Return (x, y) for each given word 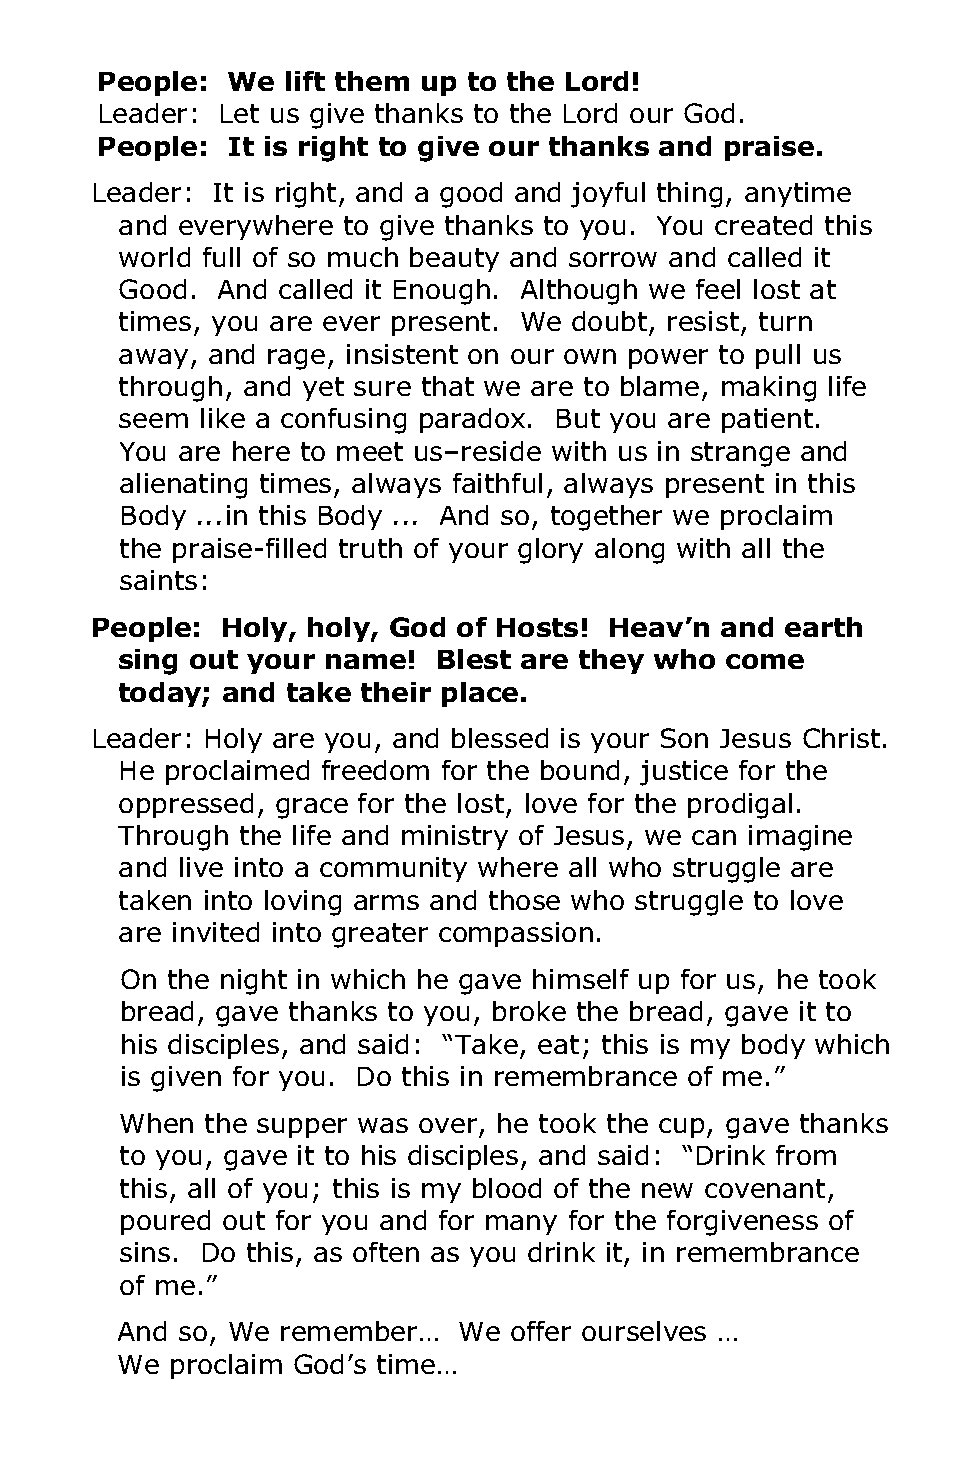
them (372, 81)
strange (740, 454)
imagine (800, 838)
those (524, 900)
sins (145, 1252)
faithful (497, 483)
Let (240, 113)
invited (216, 932)
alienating (183, 486)
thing (689, 195)
